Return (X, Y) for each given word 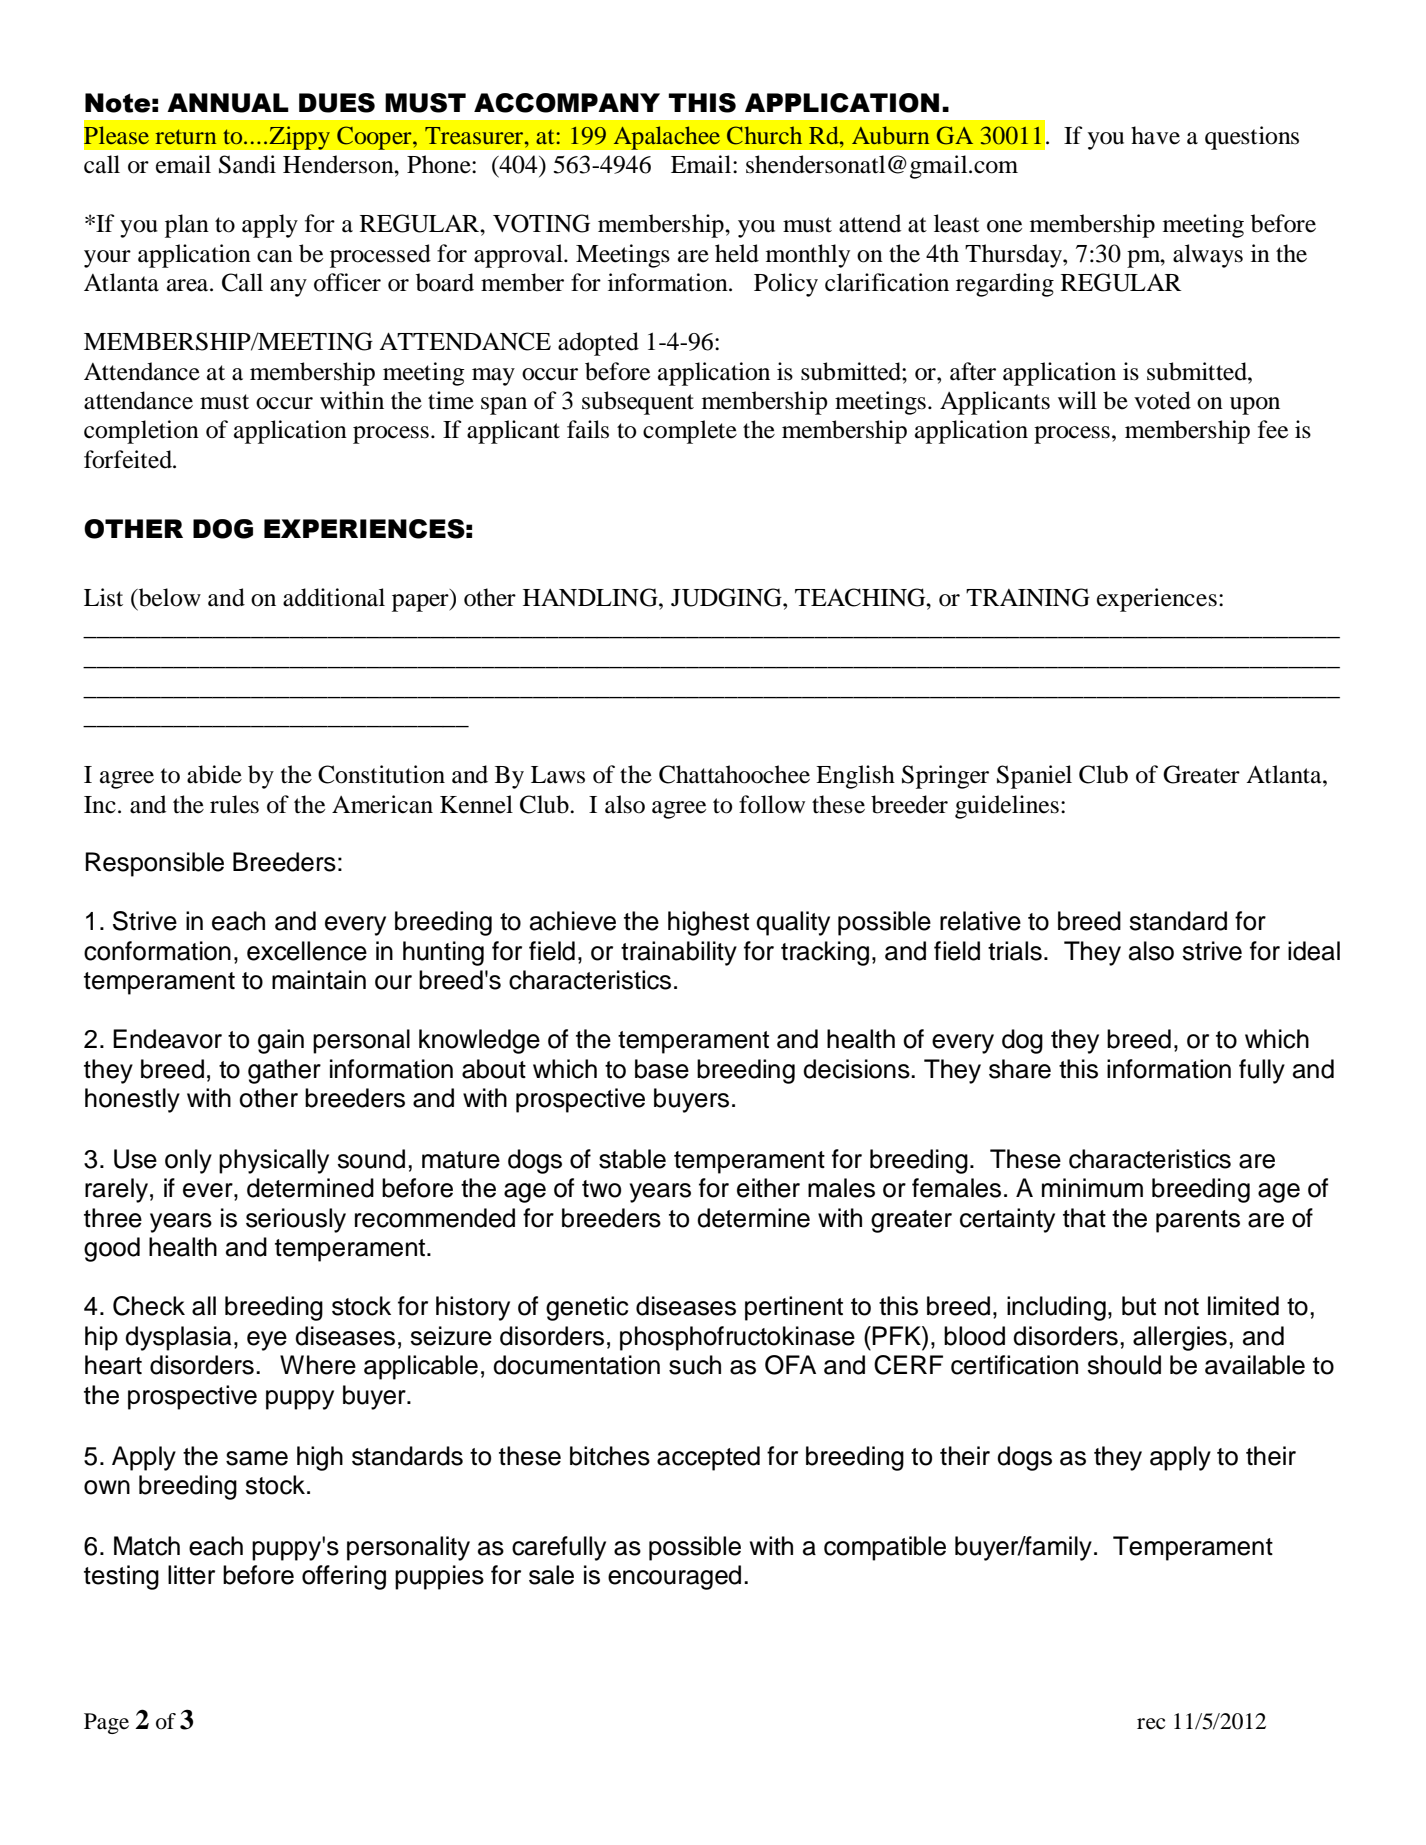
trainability (679, 953)
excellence (307, 951)
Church (764, 135)
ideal (1314, 951)
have (1155, 135)
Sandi (247, 164)
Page (106, 1723)
